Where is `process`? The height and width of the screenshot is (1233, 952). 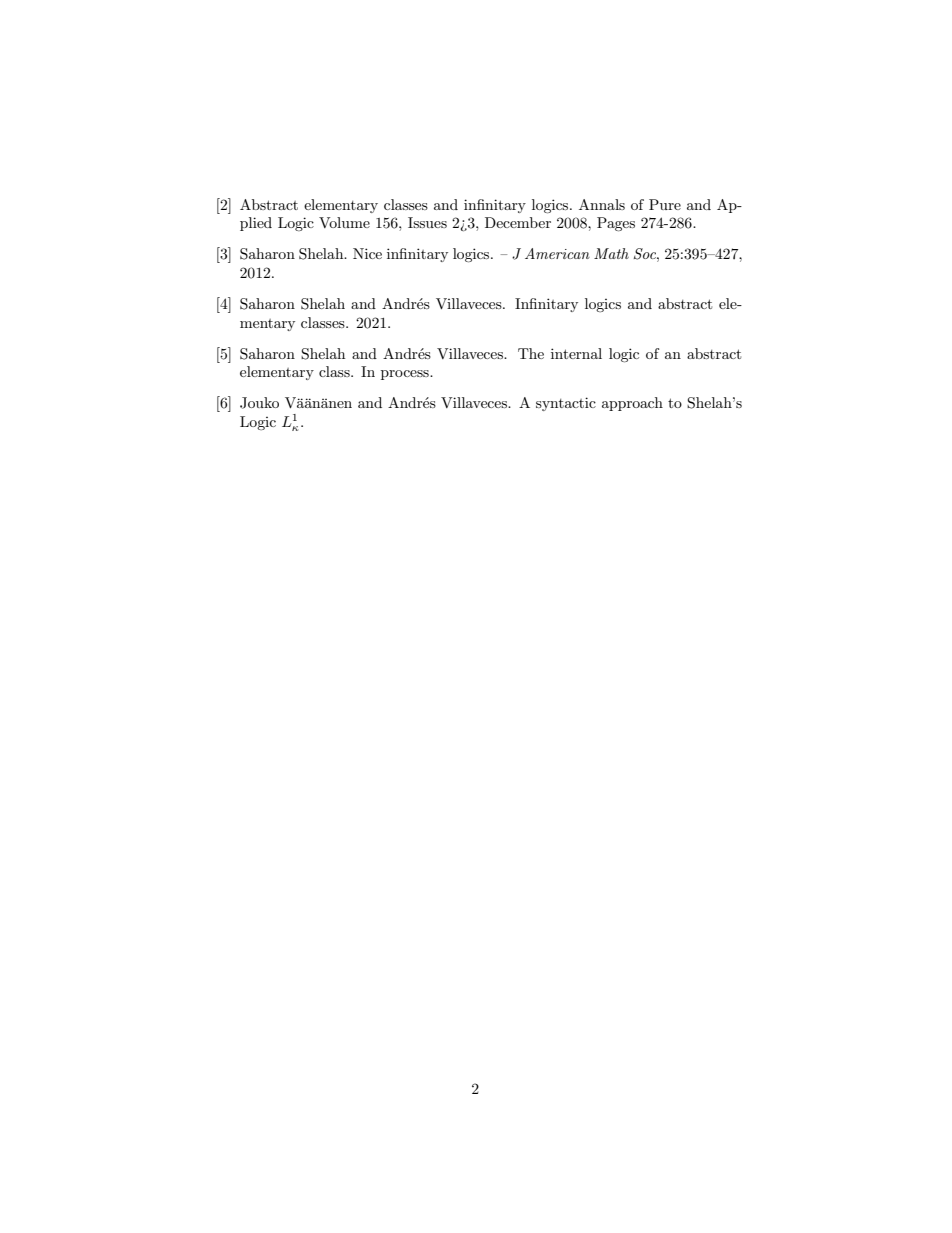
process is located at coordinates (406, 375).
